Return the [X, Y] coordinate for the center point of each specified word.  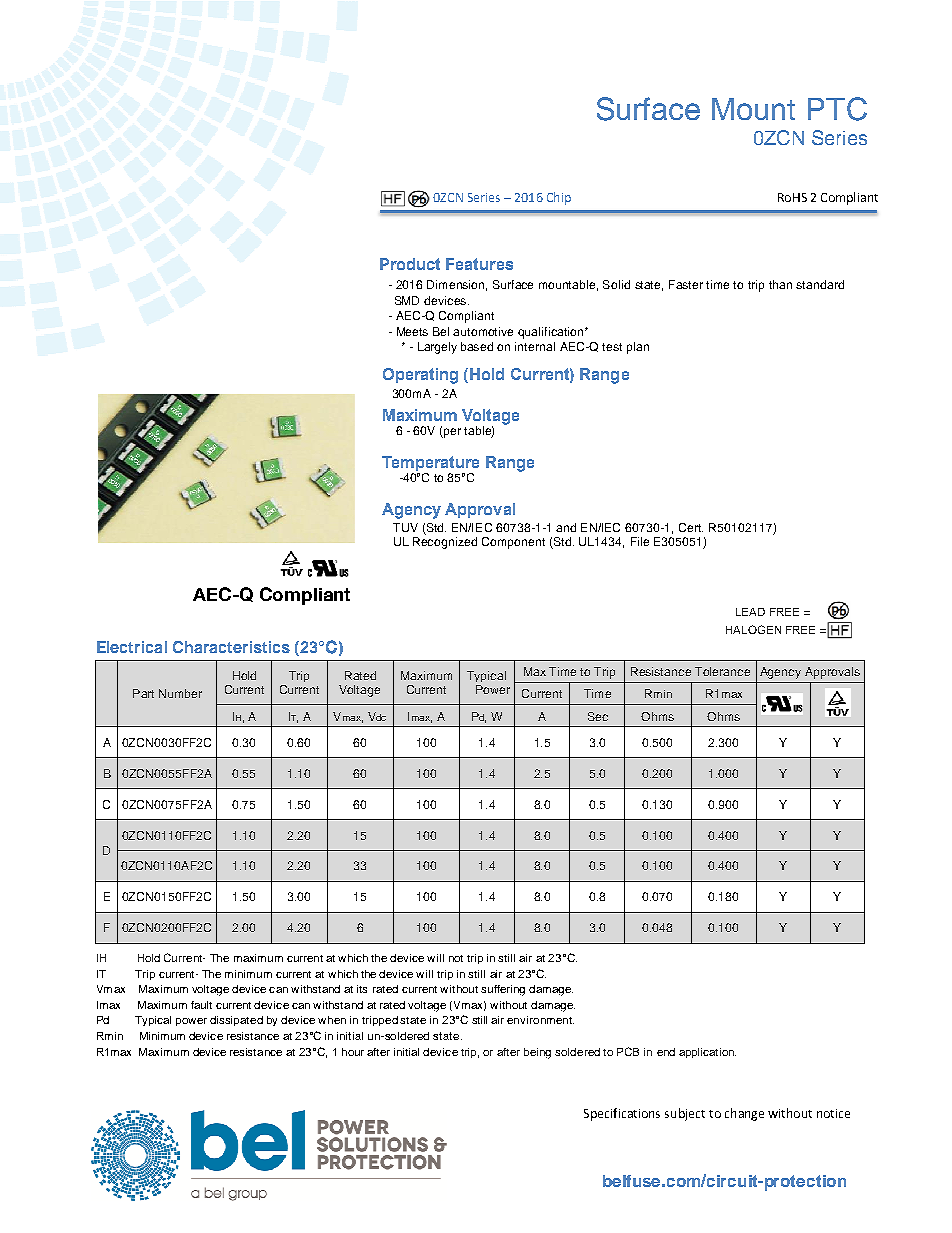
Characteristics [231, 647]
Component [513, 543]
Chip [559, 198]
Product [410, 264]
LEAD [750, 612]
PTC [837, 109]
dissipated [236, 1021]
